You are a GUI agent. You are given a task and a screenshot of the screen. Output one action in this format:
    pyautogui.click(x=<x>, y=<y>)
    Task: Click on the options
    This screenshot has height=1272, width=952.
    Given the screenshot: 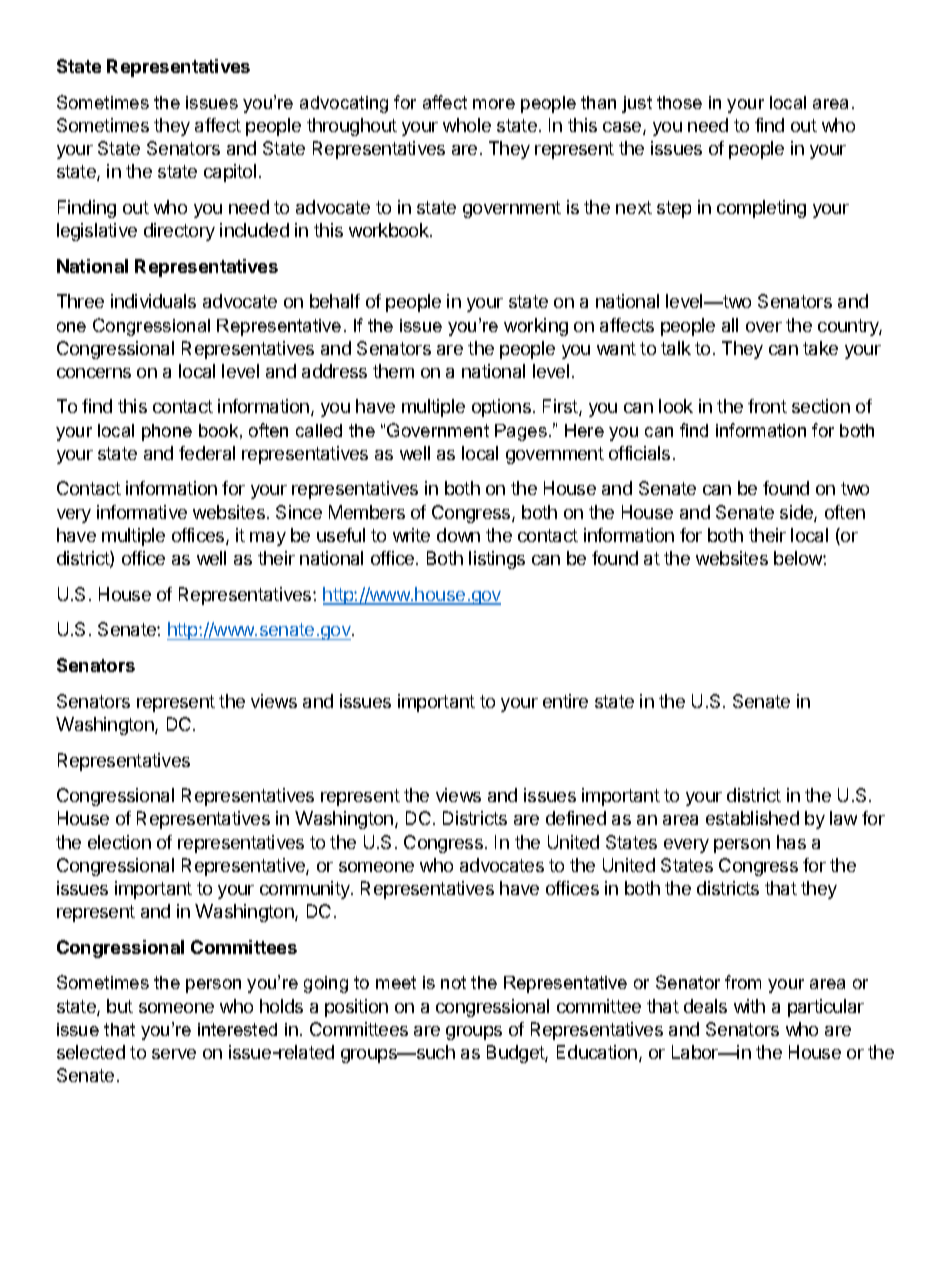 What is the action you would take?
    pyautogui.click(x=501, y=408)
